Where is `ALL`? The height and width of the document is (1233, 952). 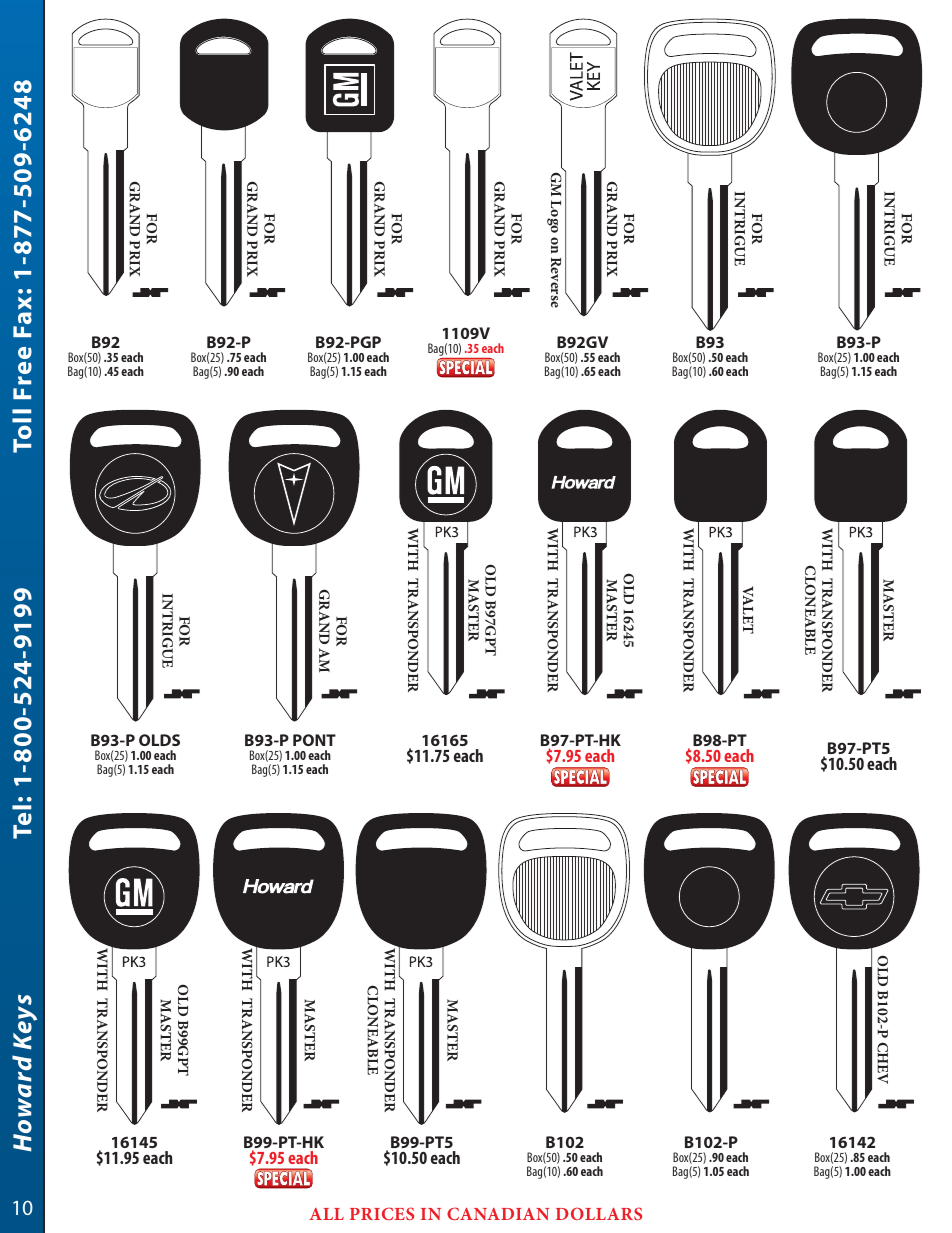 ALL is located at coordinates (326, 1214).
